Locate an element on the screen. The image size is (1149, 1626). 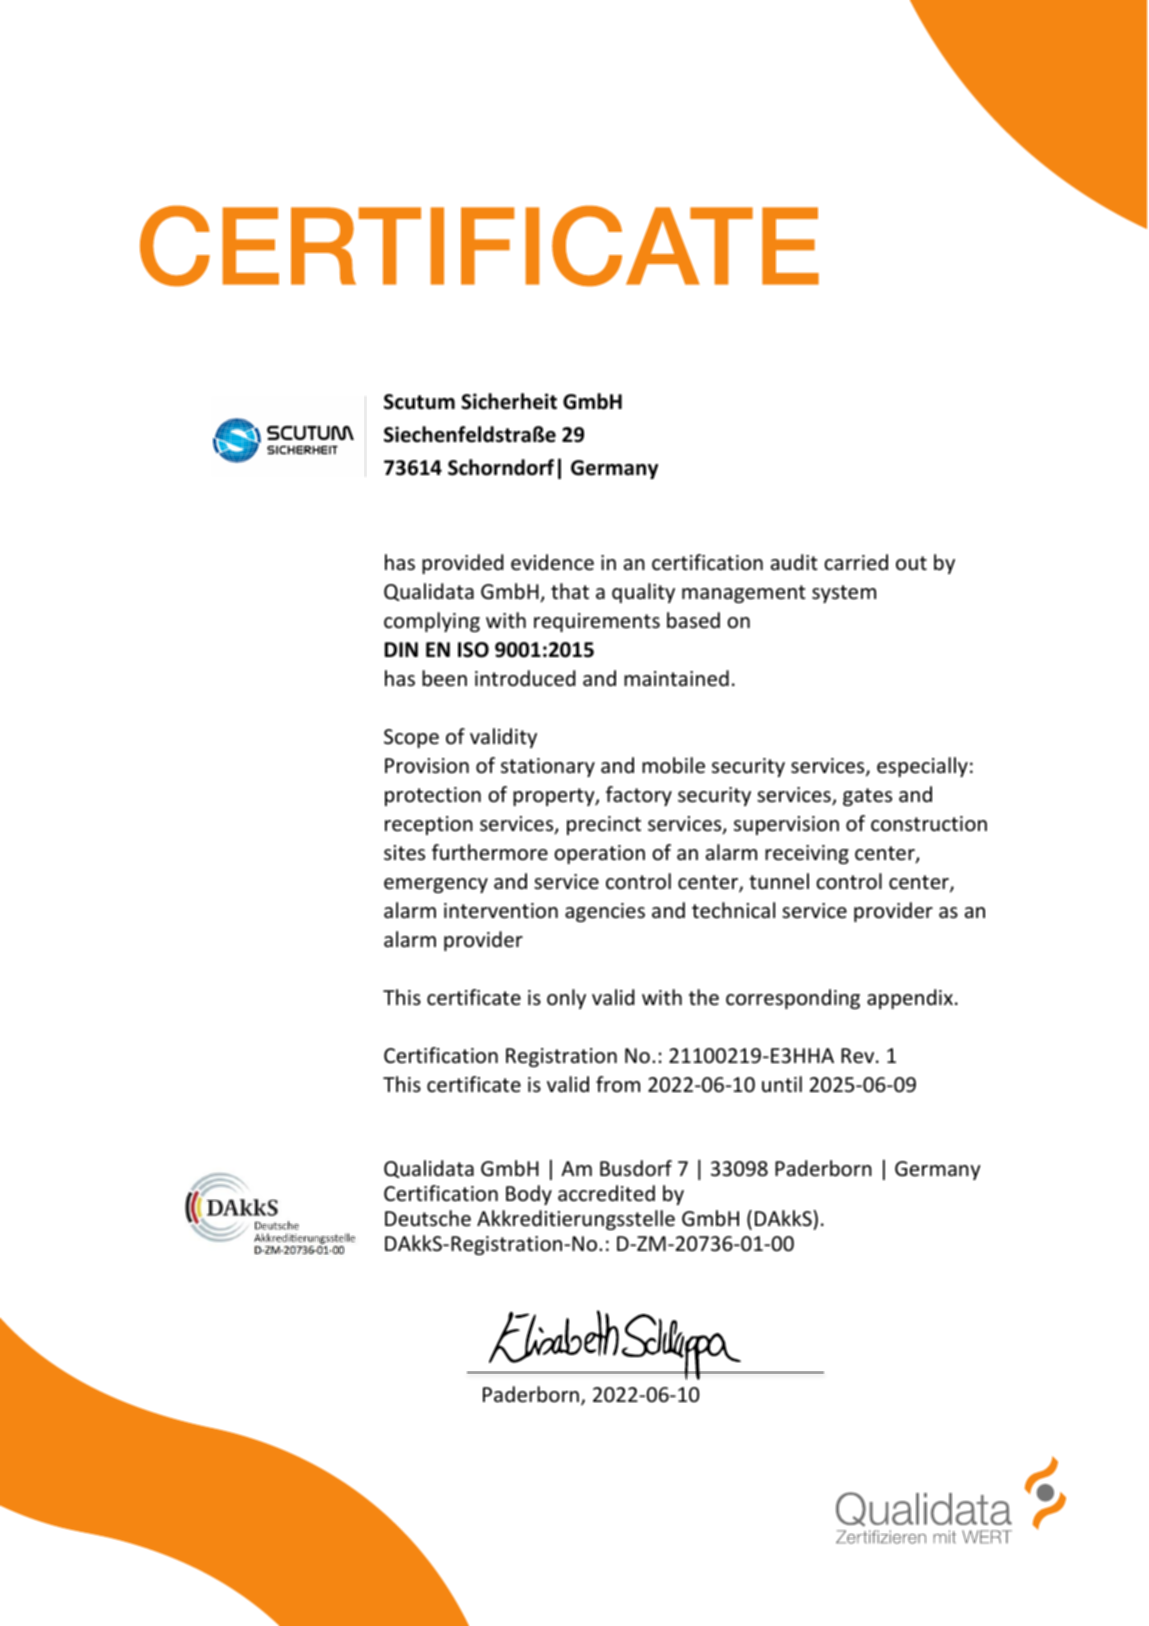
receiving is located at coordinates (807, 854).
